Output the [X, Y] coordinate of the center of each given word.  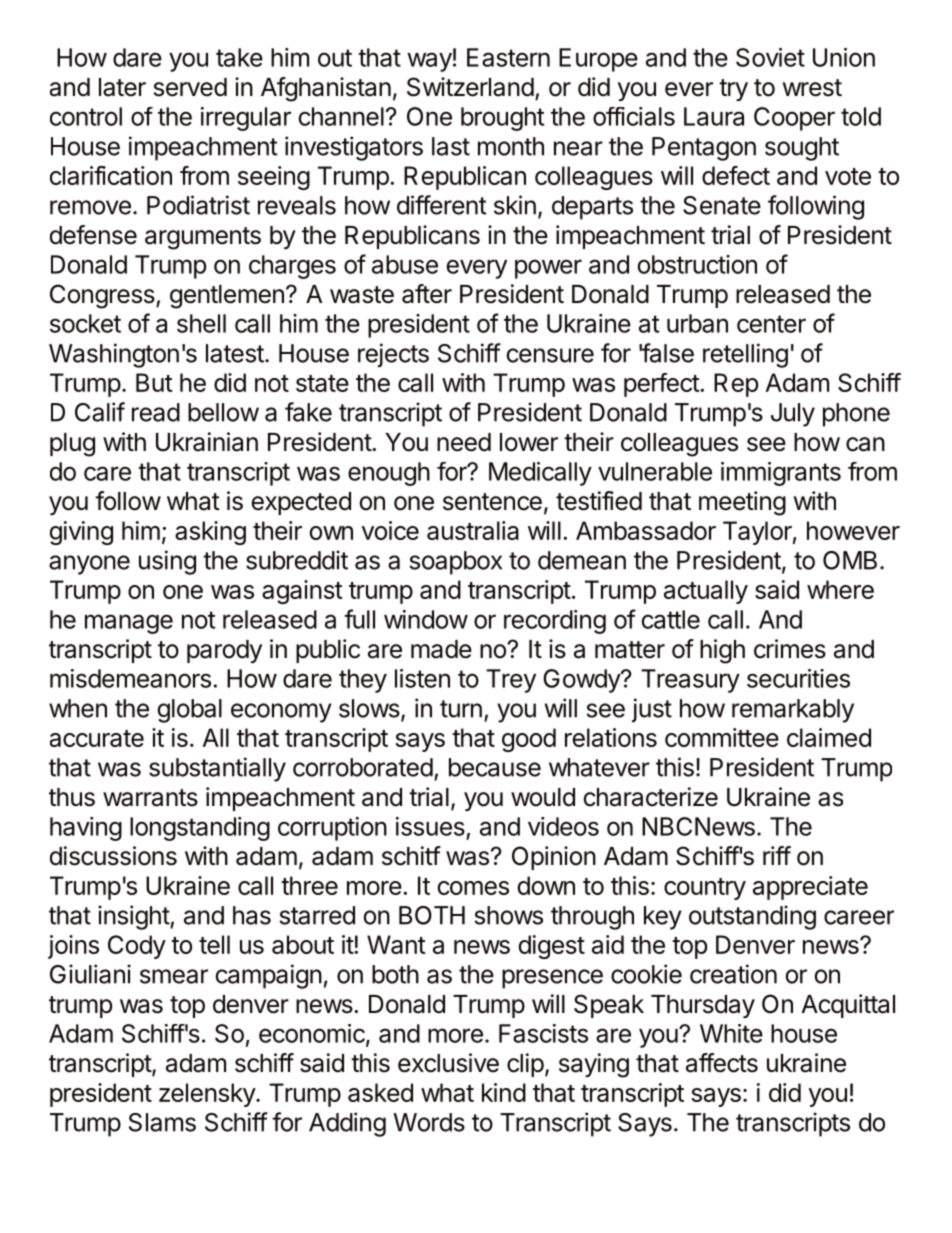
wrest [812, 88]
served [190, 87]
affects [722, 1063]
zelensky [208, 1095]
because [495, 767]
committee [722, 737]
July [793, 415]
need [464, 442]
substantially [217, 769]
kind [504, 1092]
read [156, 412]
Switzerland [470, 87]
